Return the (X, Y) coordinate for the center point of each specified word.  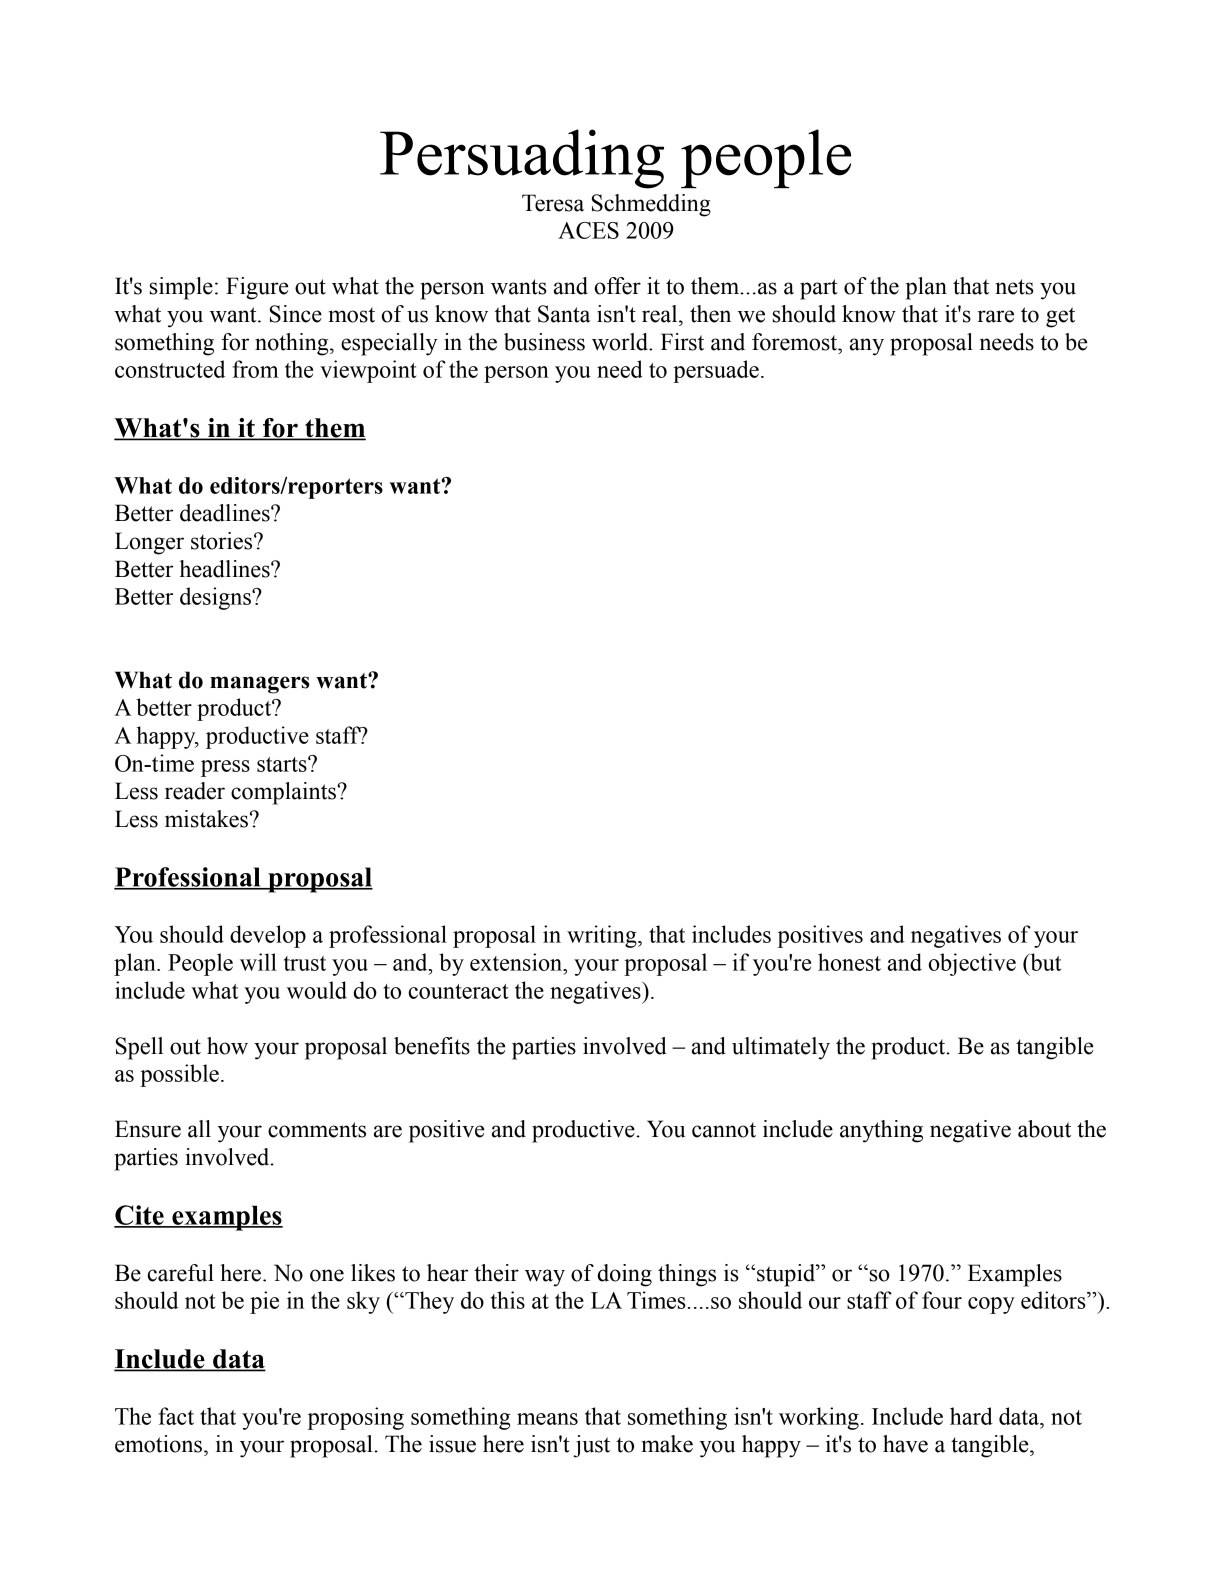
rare (996, 316)
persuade (716, 371)
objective (972, 964)
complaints (284, 793)
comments (317, 1130)
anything (881, 1131)
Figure (257, 288)
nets (1014, 287)
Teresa (553, 203)
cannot (724, 1130)
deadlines (226, 513)
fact (176, 1416)
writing (603, 936)
